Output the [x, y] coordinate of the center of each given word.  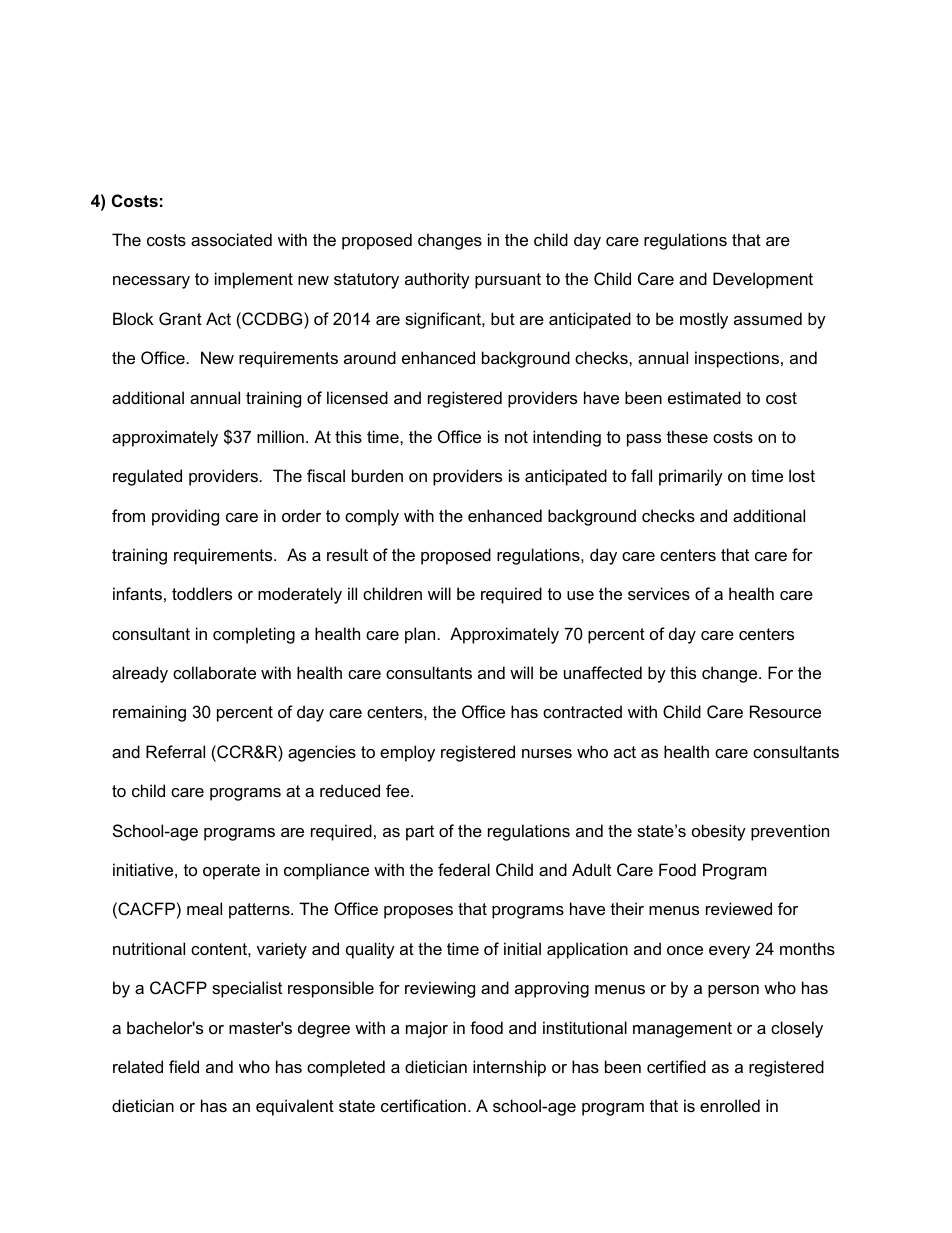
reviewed [739, 908]
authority [437, 280]
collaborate [214, 672]
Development [763, 280]
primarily [691, 477]
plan [420, 635]
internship [509, 1068]
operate [231, 872]
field [184, 1066]
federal [464, 869]
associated [231, 239]
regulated [147, 477]
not [516, 437]
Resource [785, 711]
